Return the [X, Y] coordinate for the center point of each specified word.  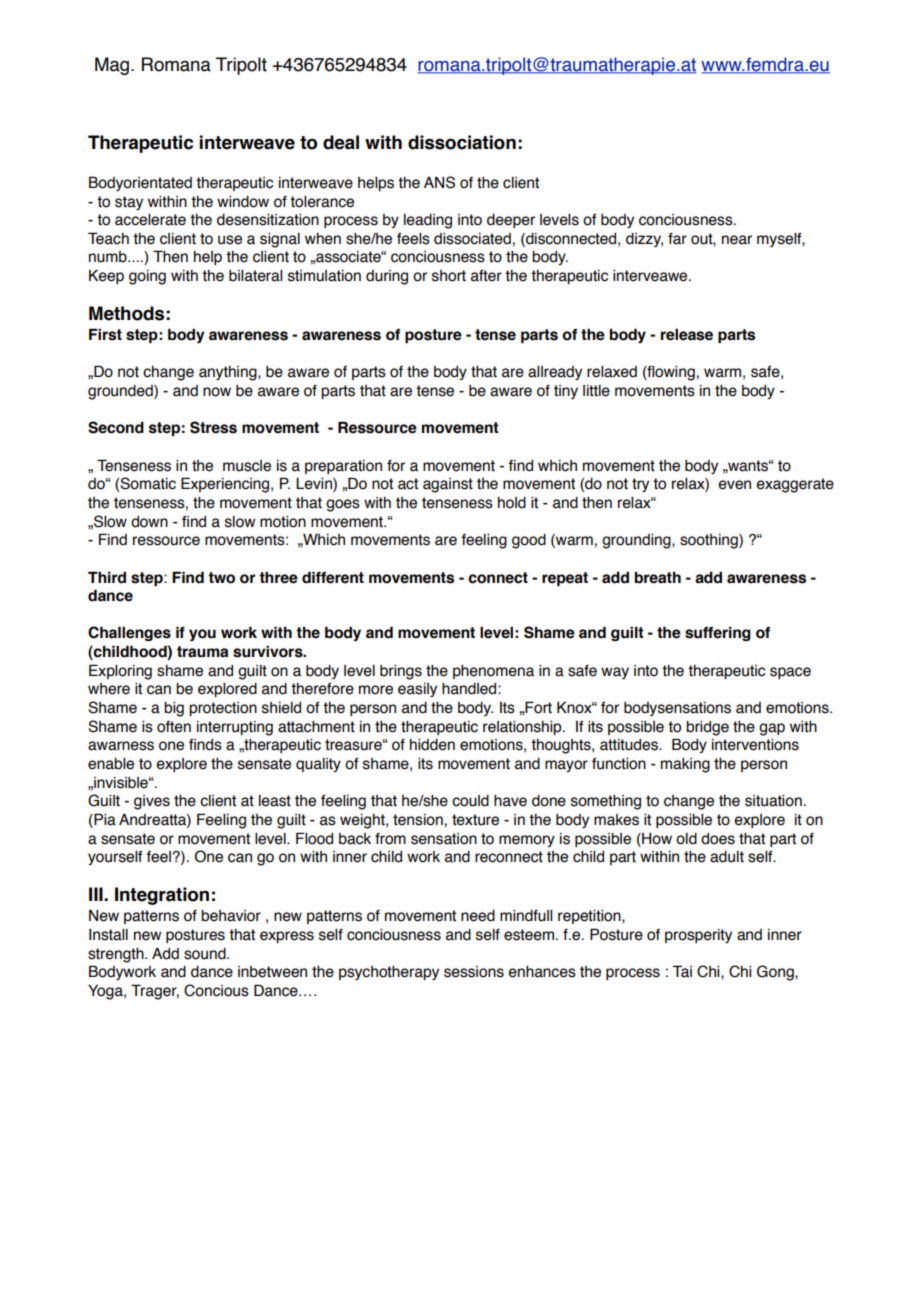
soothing [710, 541]
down [149, 522]
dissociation [462, 142]
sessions [474, 972]
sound [206, 954]
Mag [112, 66]
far [677, 239]
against [448, 485]
